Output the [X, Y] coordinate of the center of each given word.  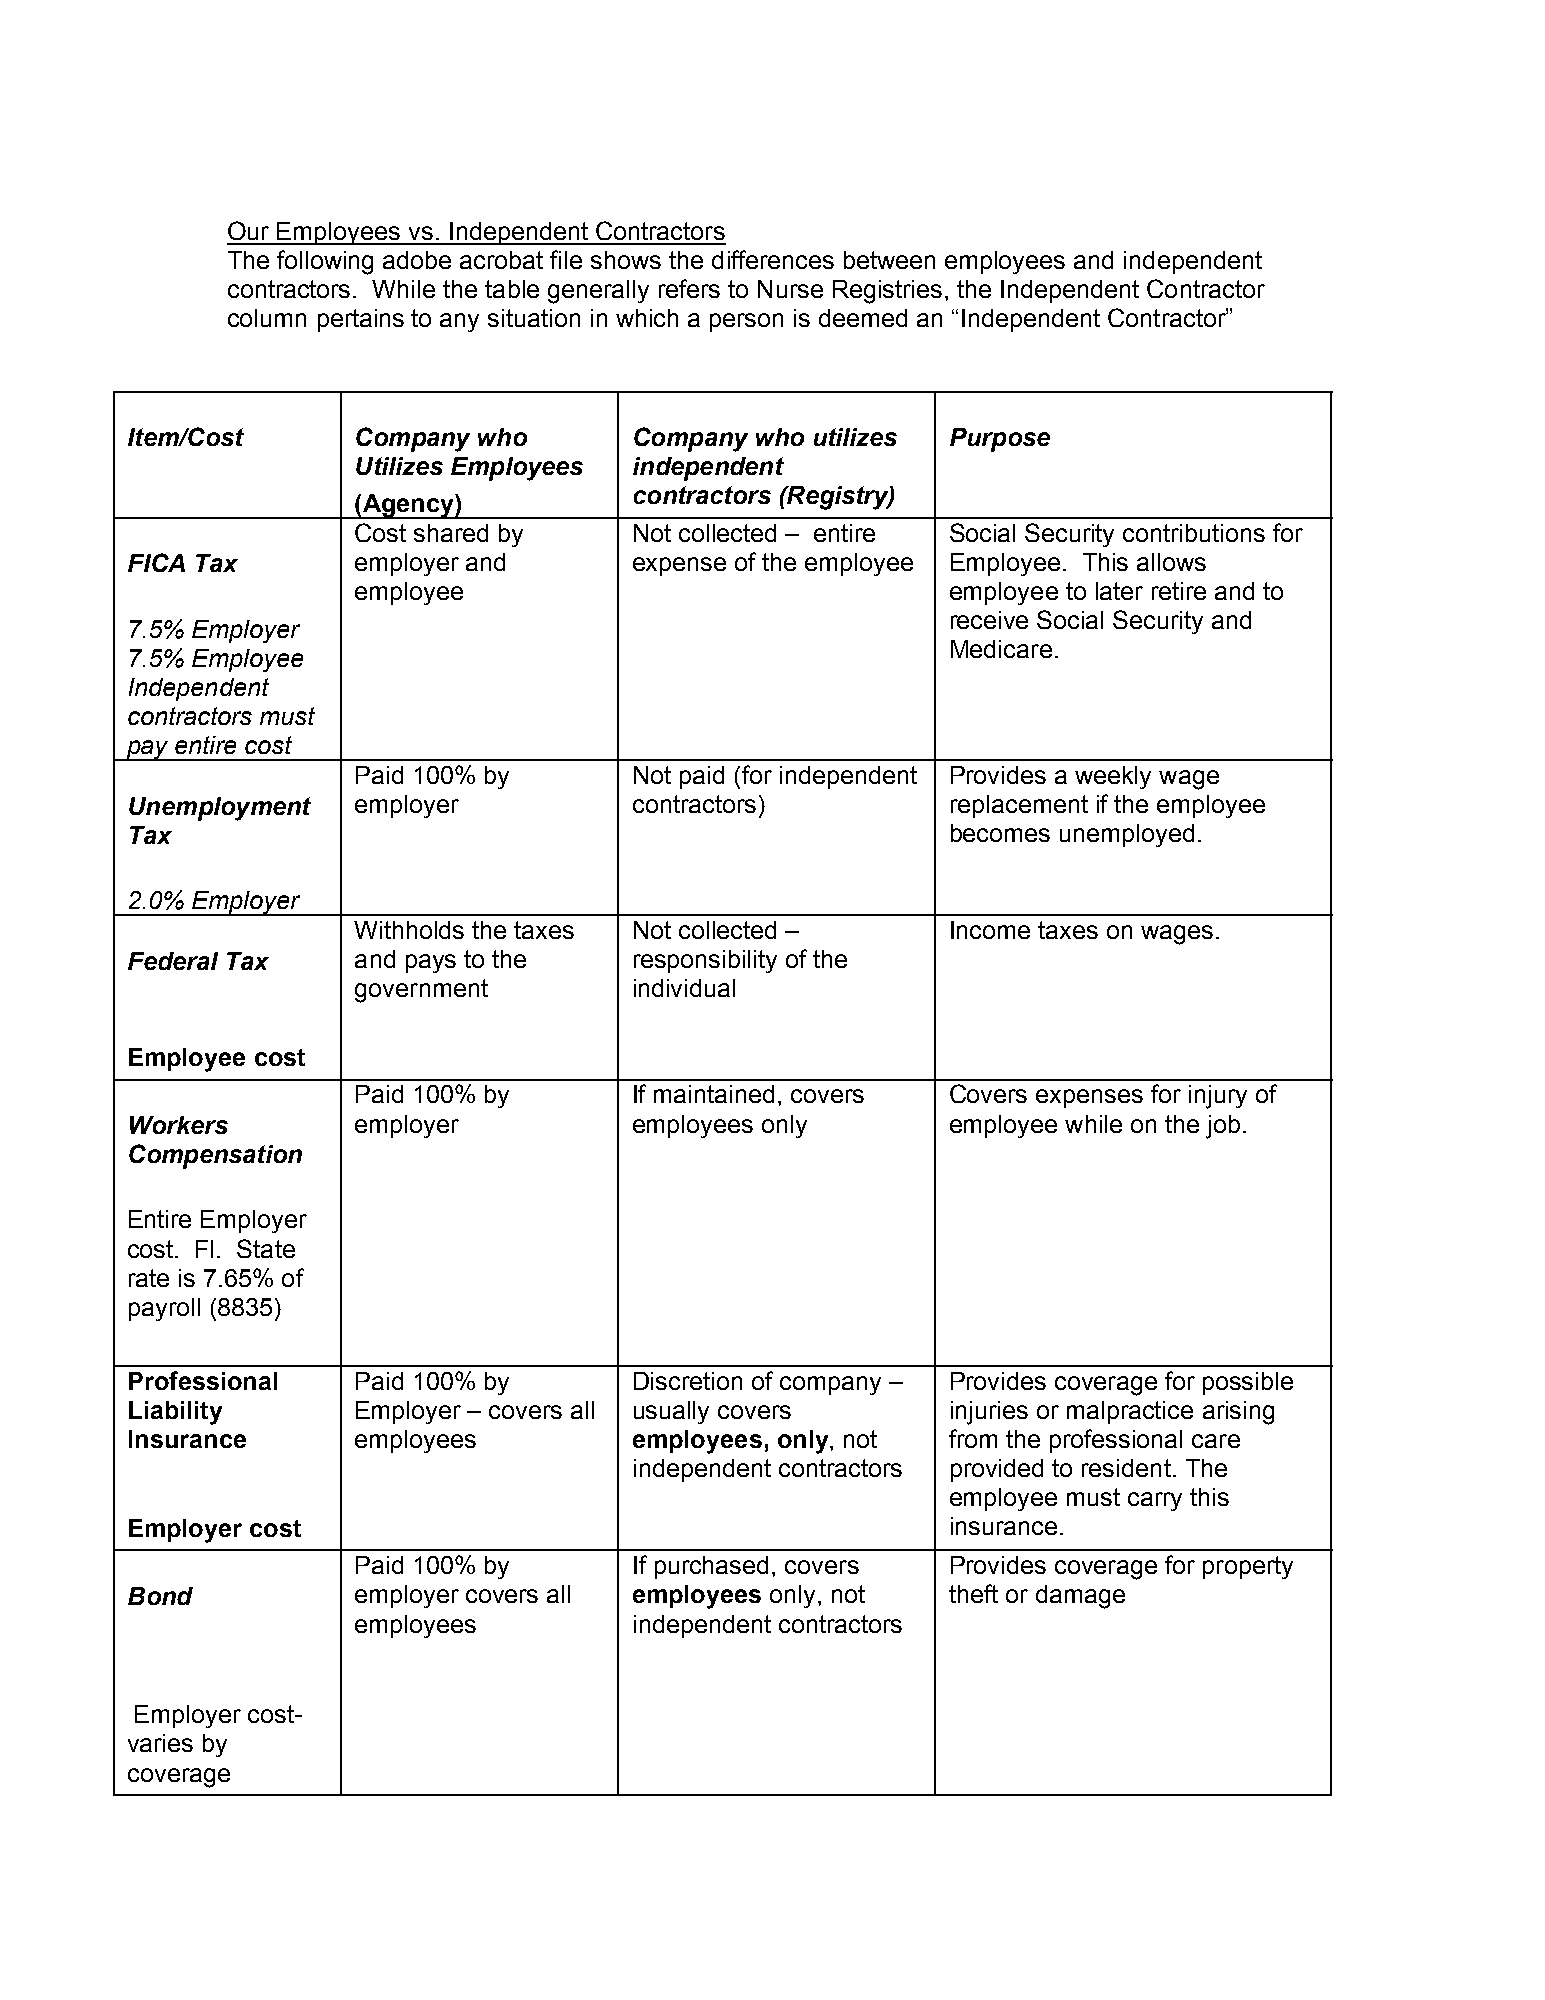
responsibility [705, 961]
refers [689, 288]
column [267, 318]
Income [990, 930]
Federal [173, 961]
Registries [887, 292]
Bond [160, 1596]
